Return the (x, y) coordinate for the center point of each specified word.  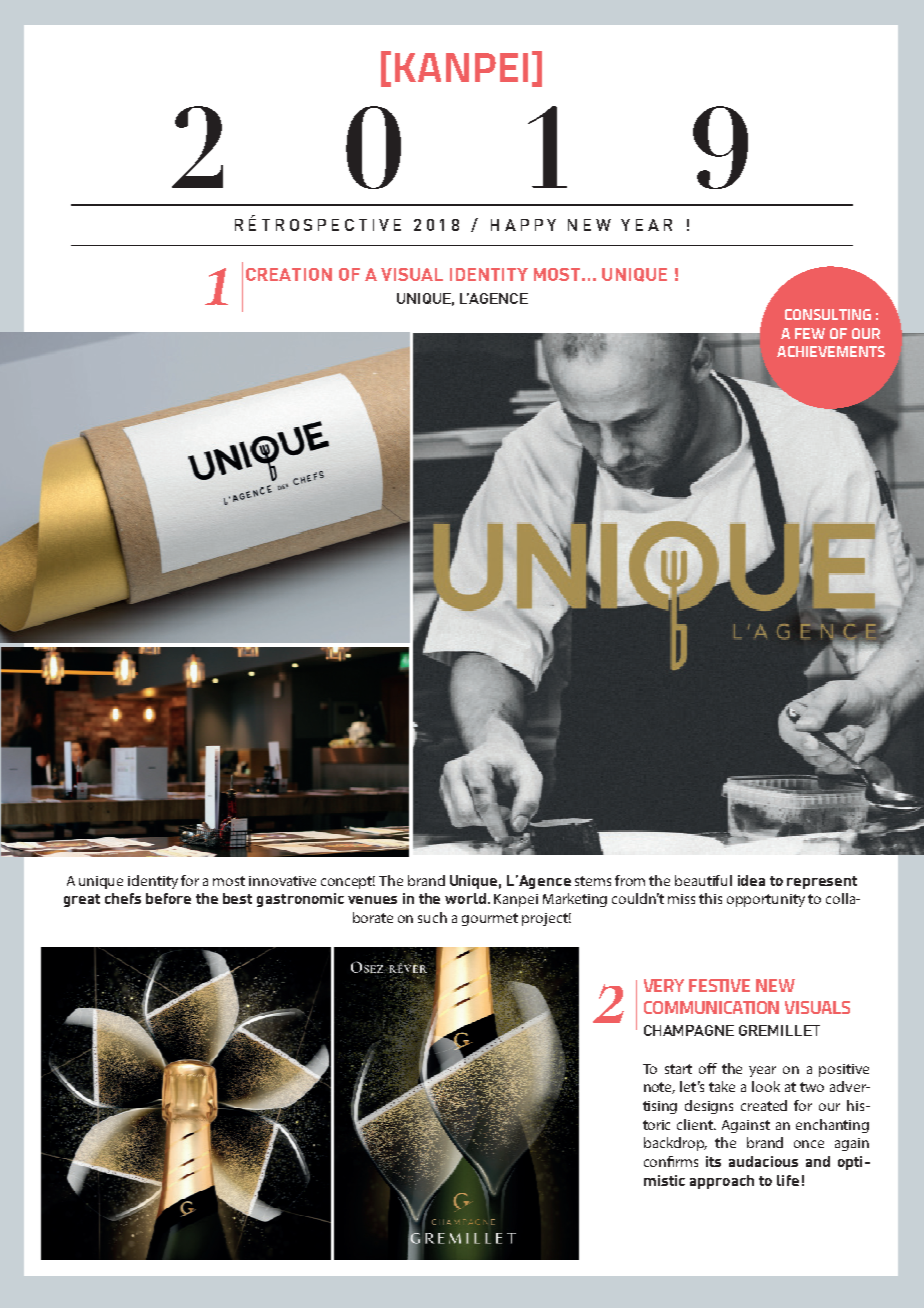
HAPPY (523, 225)
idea (751, 880)
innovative (282, 881)
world (465, 898)
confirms (671, 1161)
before (168, 898)
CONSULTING (828, 314)
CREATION (289, 274)
